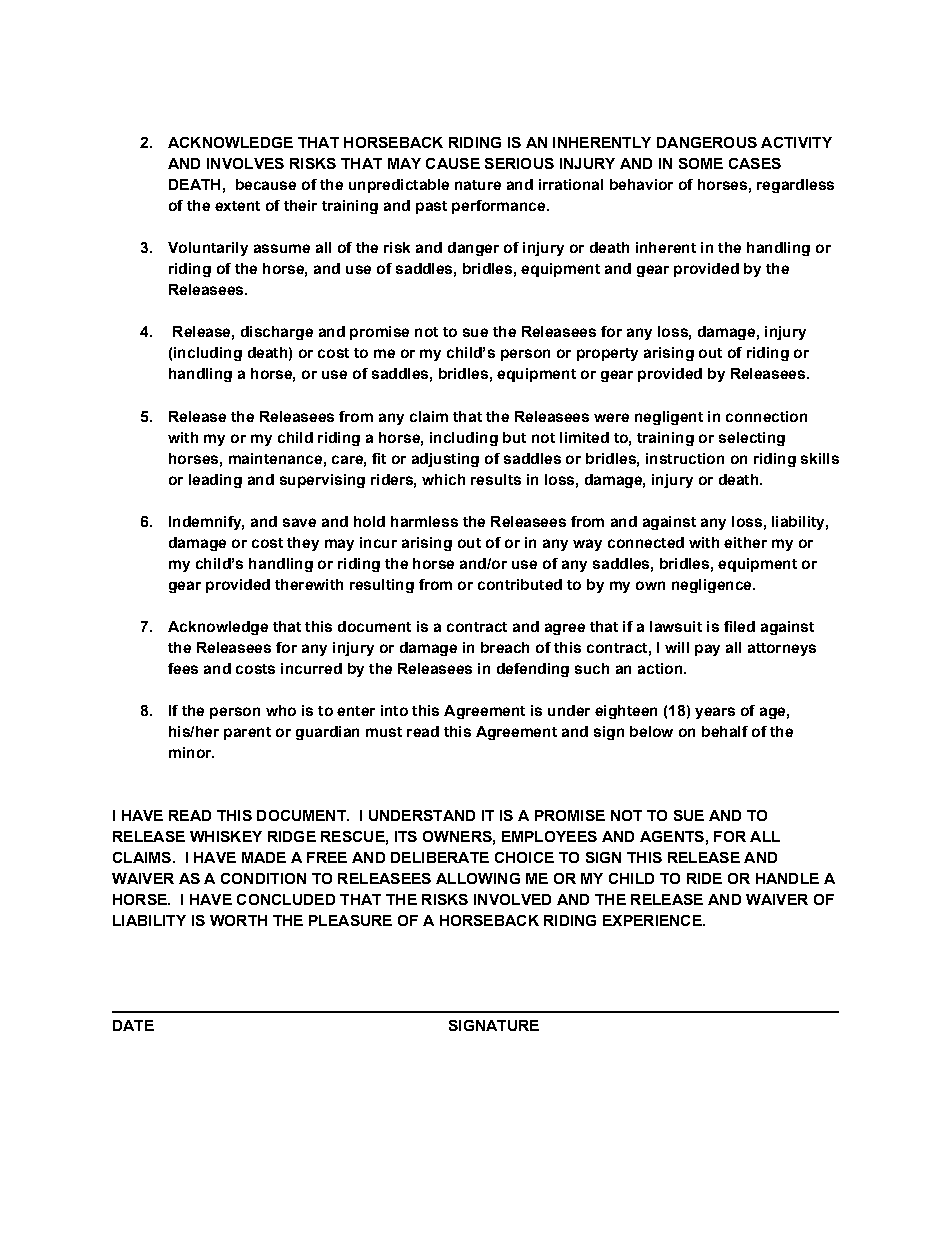 This image has width=952, height=1233. What do you see at coordinates (752, 439) in the image?
I see `selecting` at bounding box center [752, 439].
